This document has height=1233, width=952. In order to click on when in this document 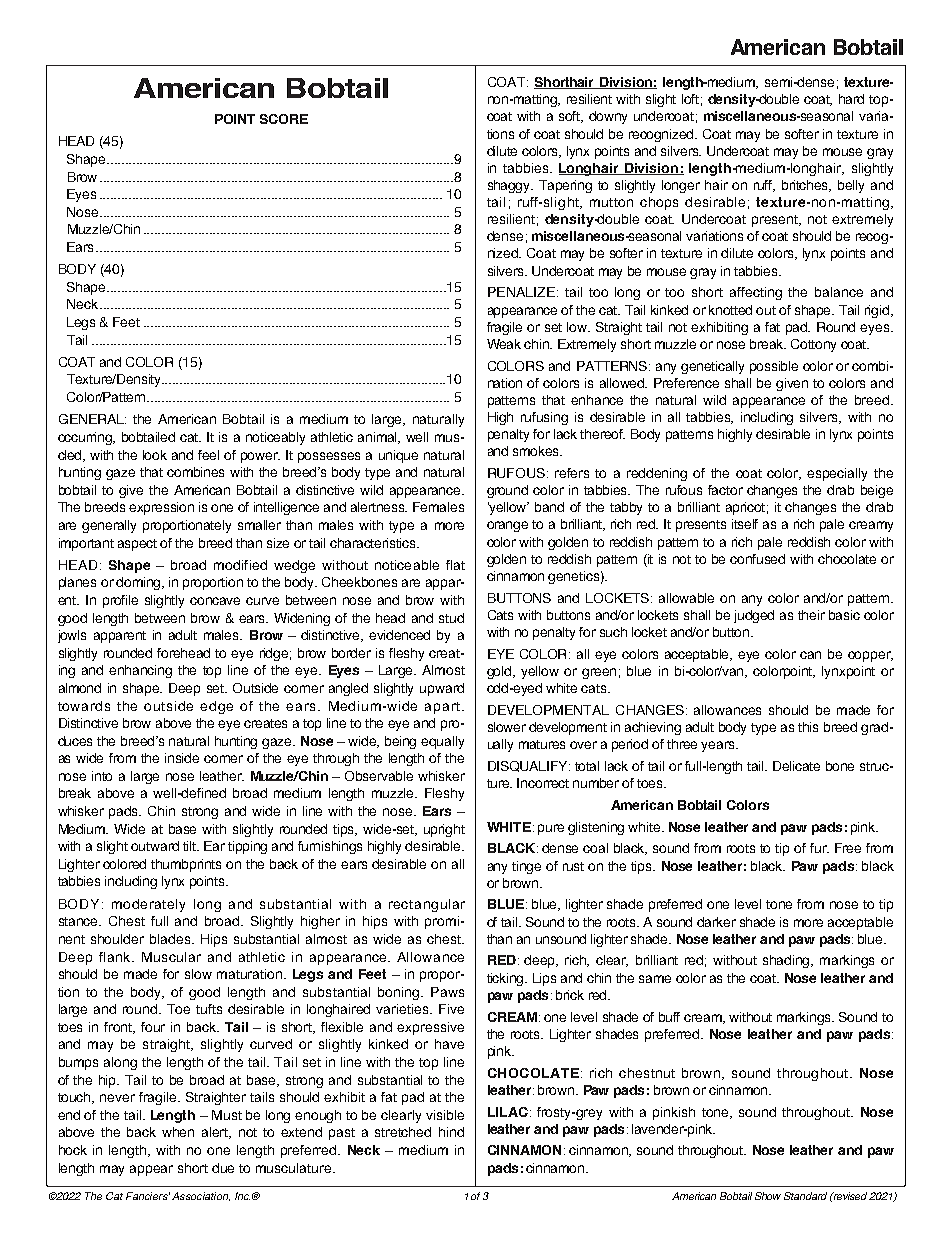, I will do `click(178, 1132)`.
